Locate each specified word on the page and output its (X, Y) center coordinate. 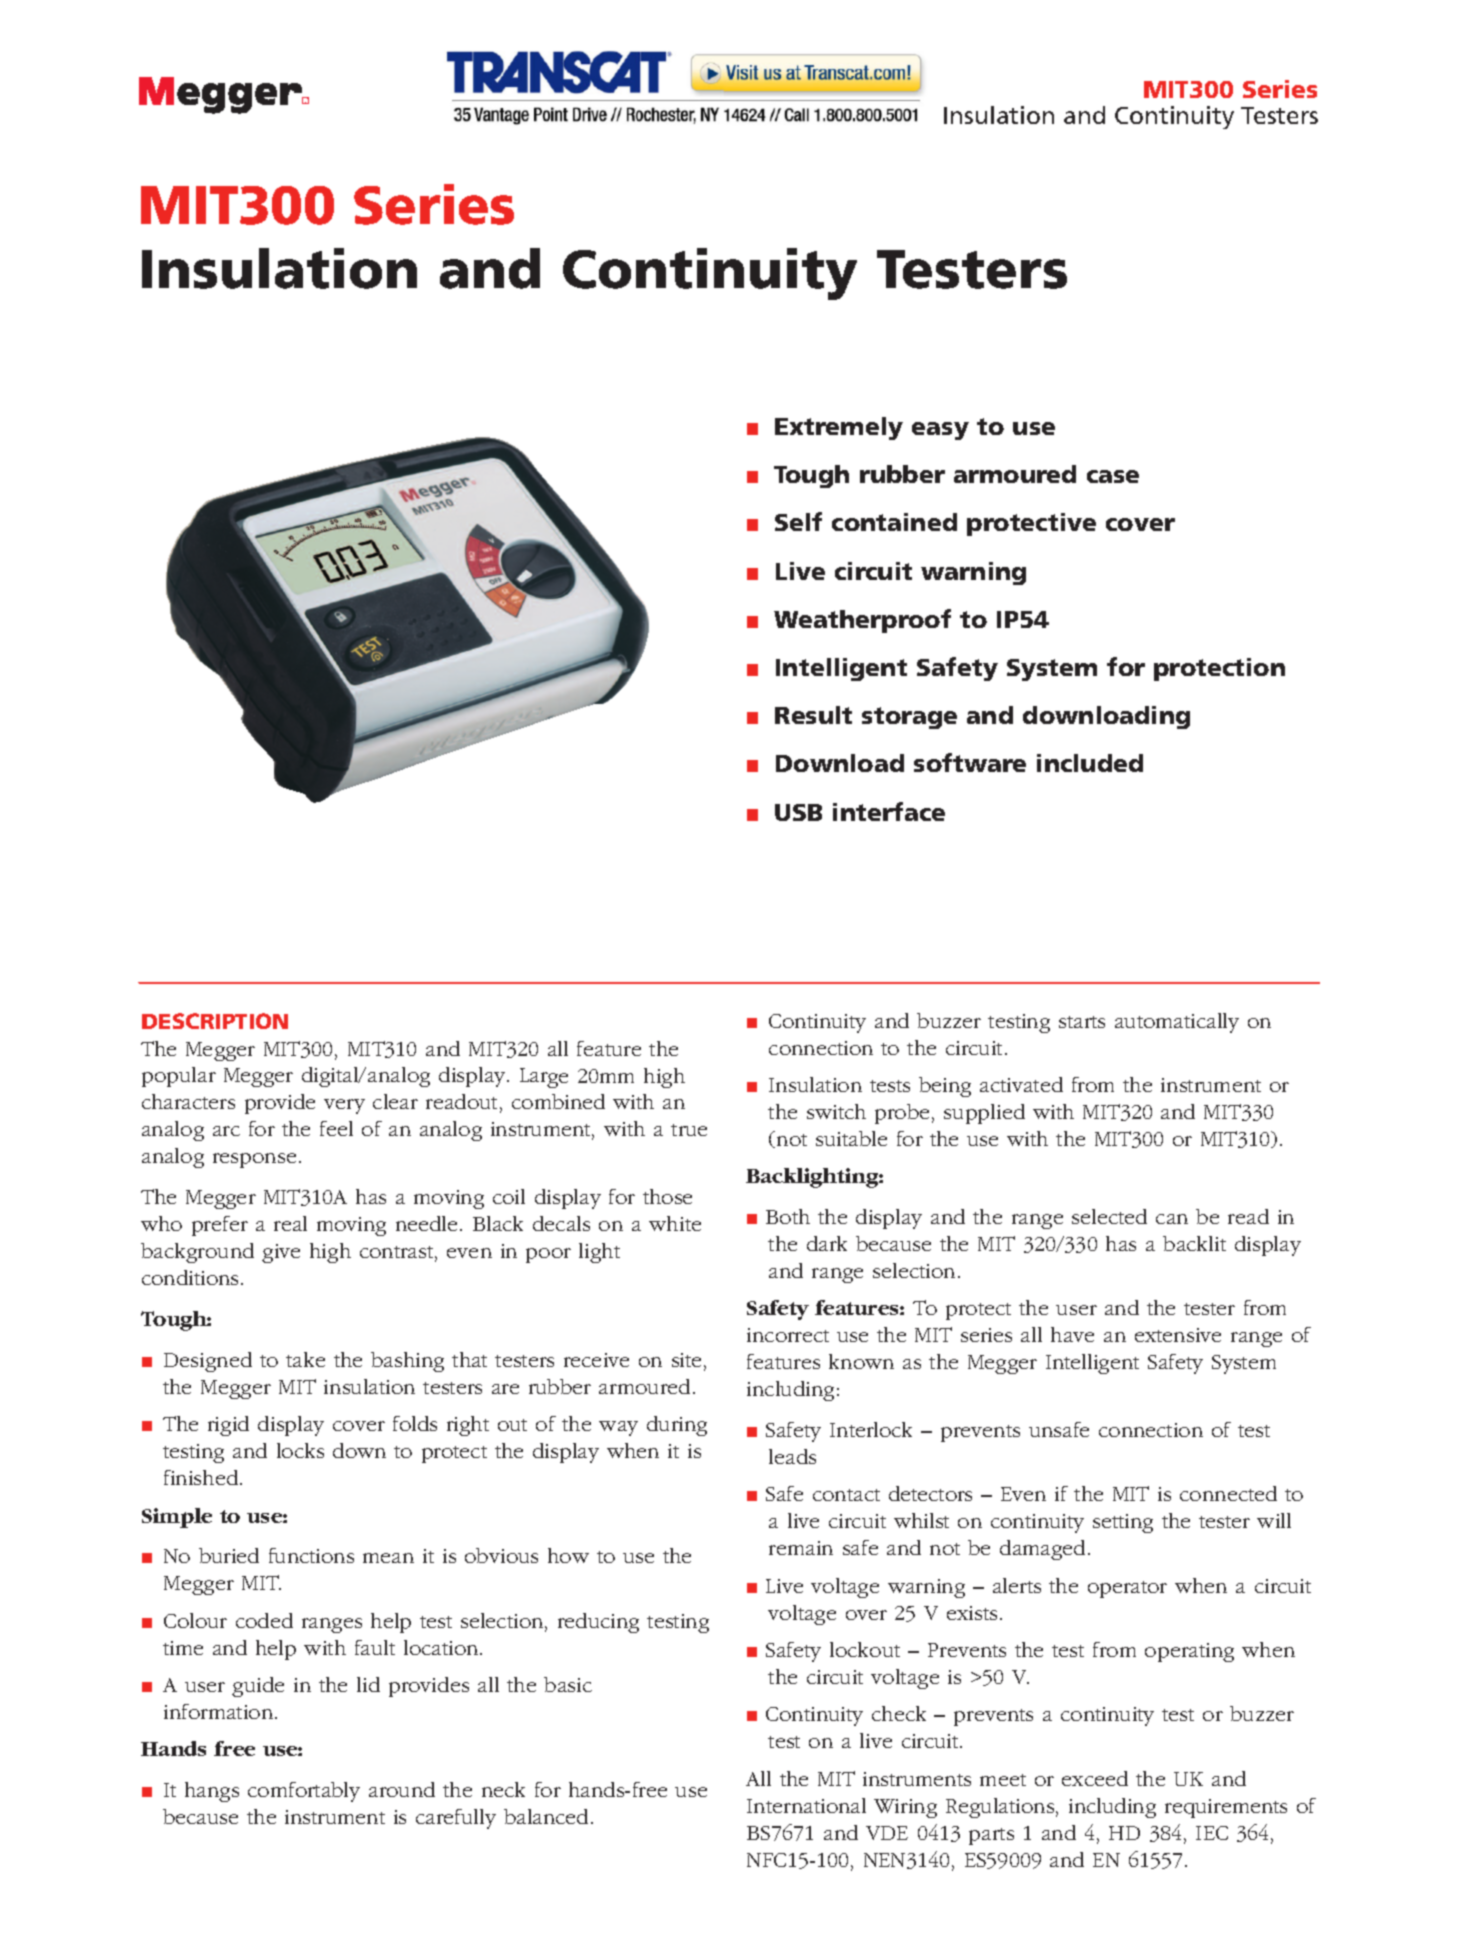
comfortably (304, 1792)
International (806, 1805)
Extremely (839, 428)
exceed (1095, 1778)
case (1113, 476)
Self (798, 521)
